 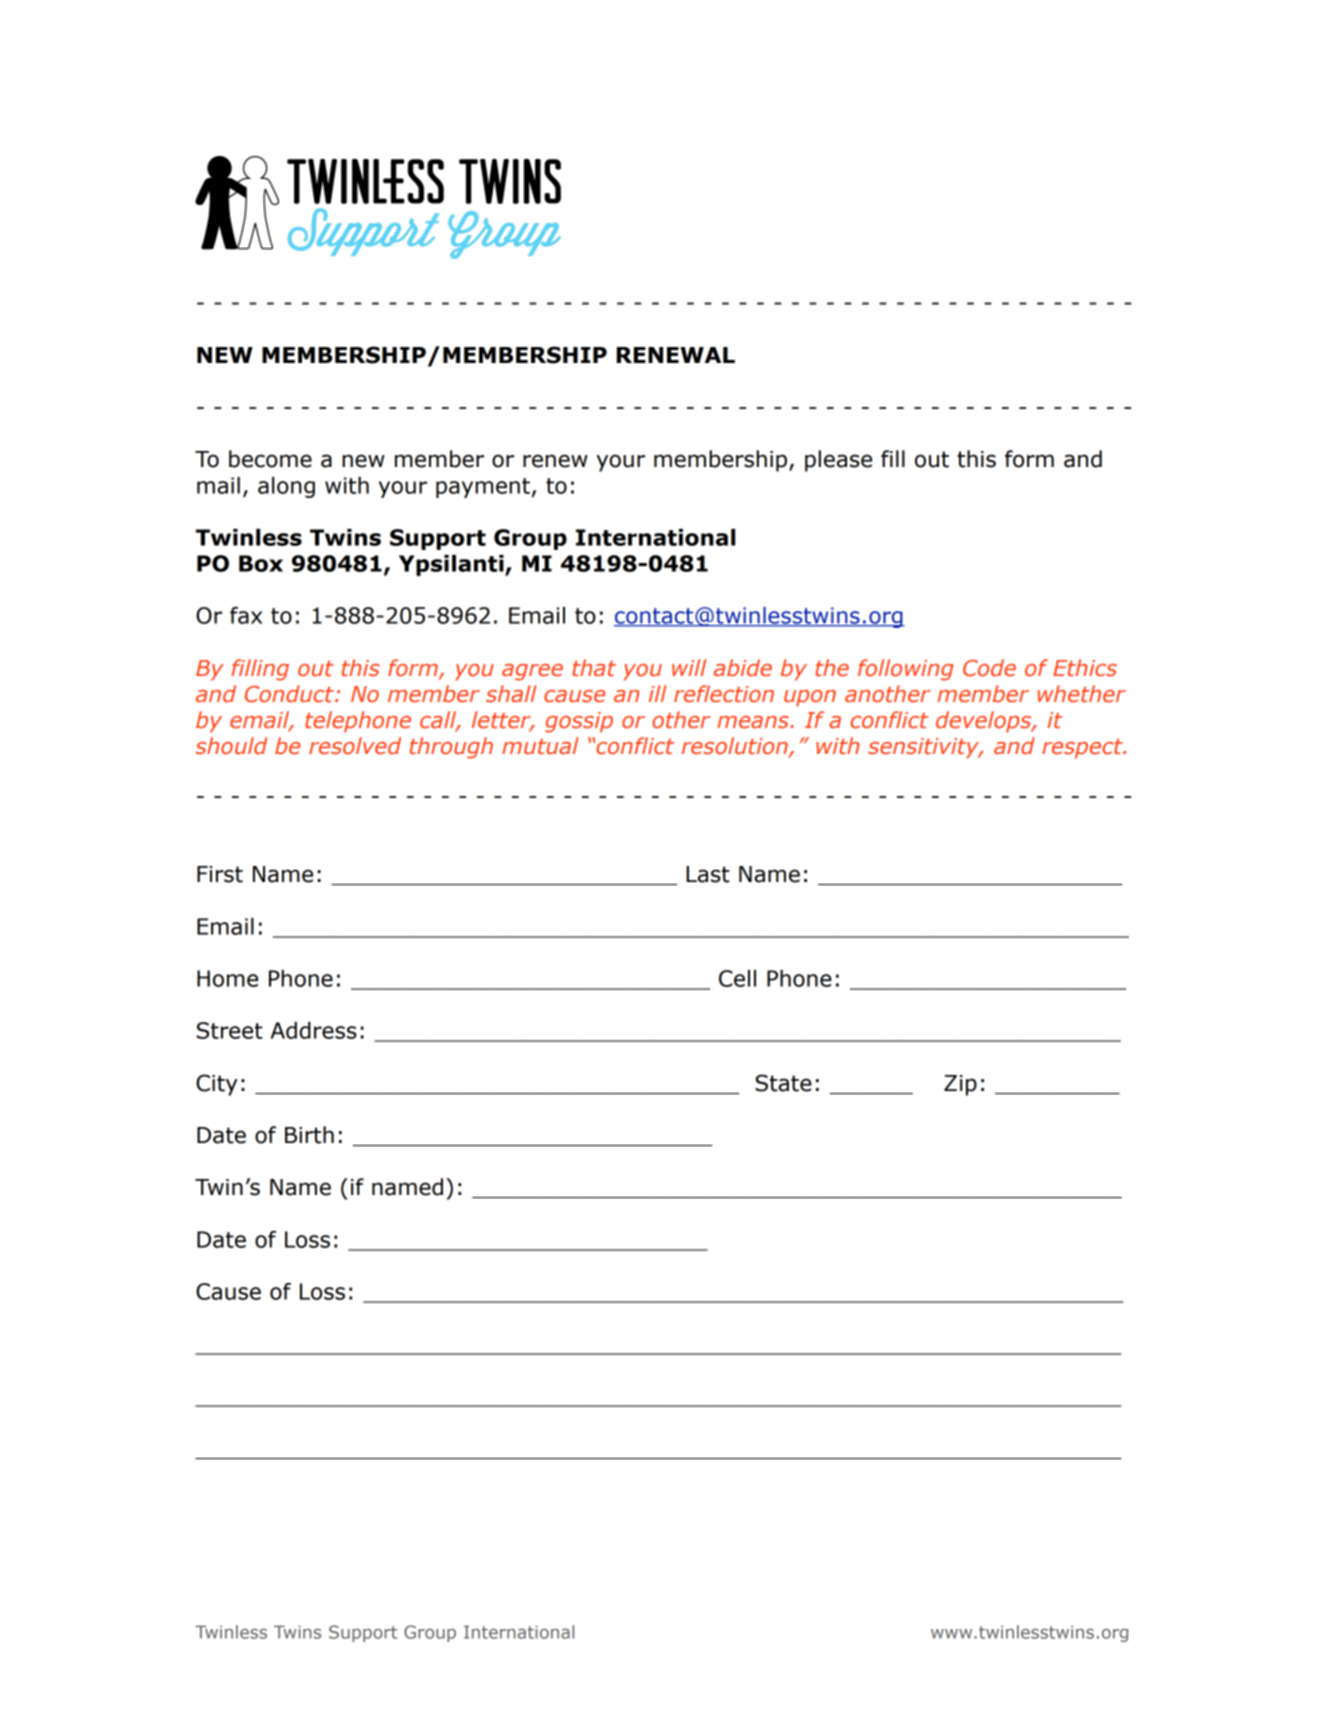 I want to click on respect, so click(x=1083, y=749).
